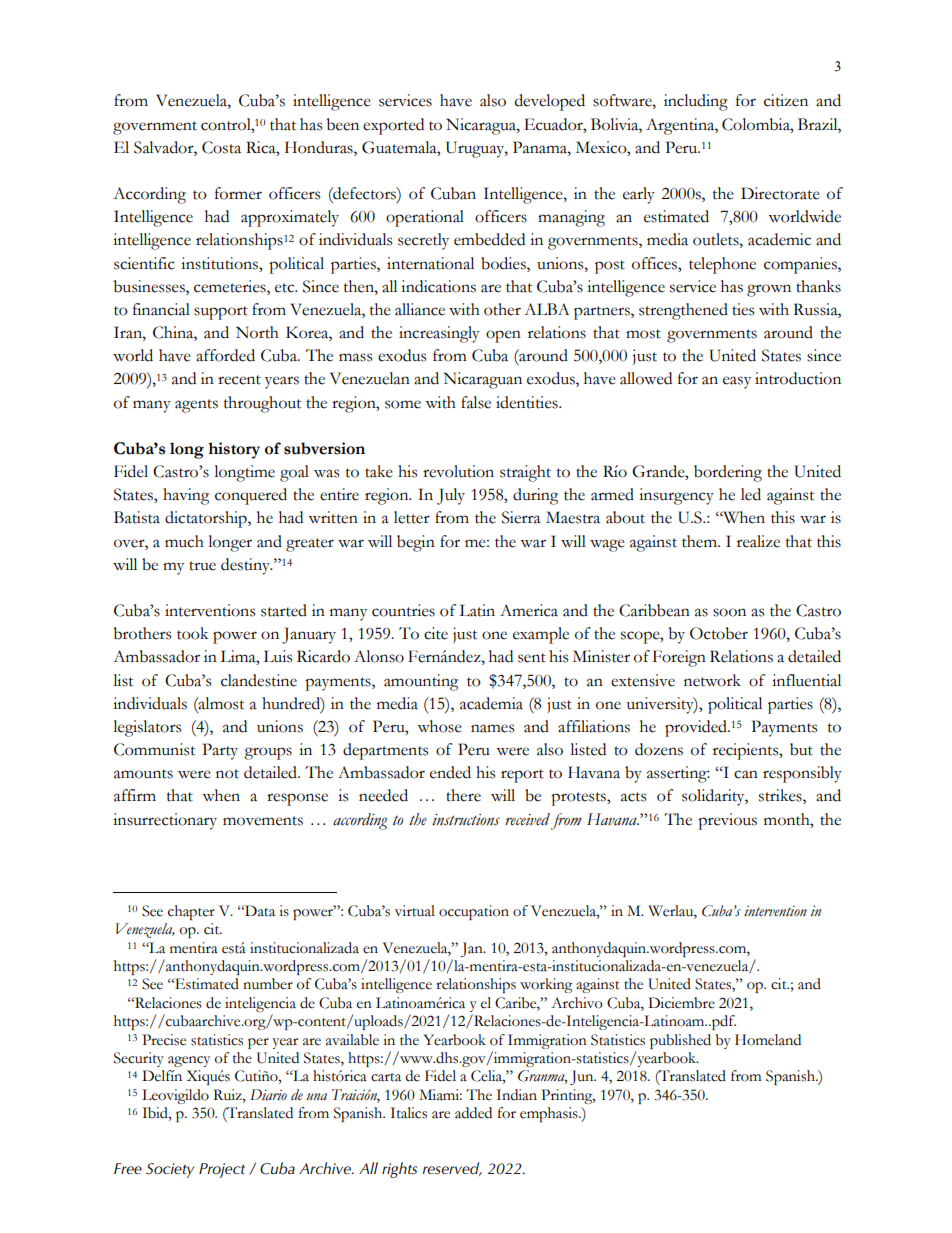  I want to click on added, so click(473, 1113).
